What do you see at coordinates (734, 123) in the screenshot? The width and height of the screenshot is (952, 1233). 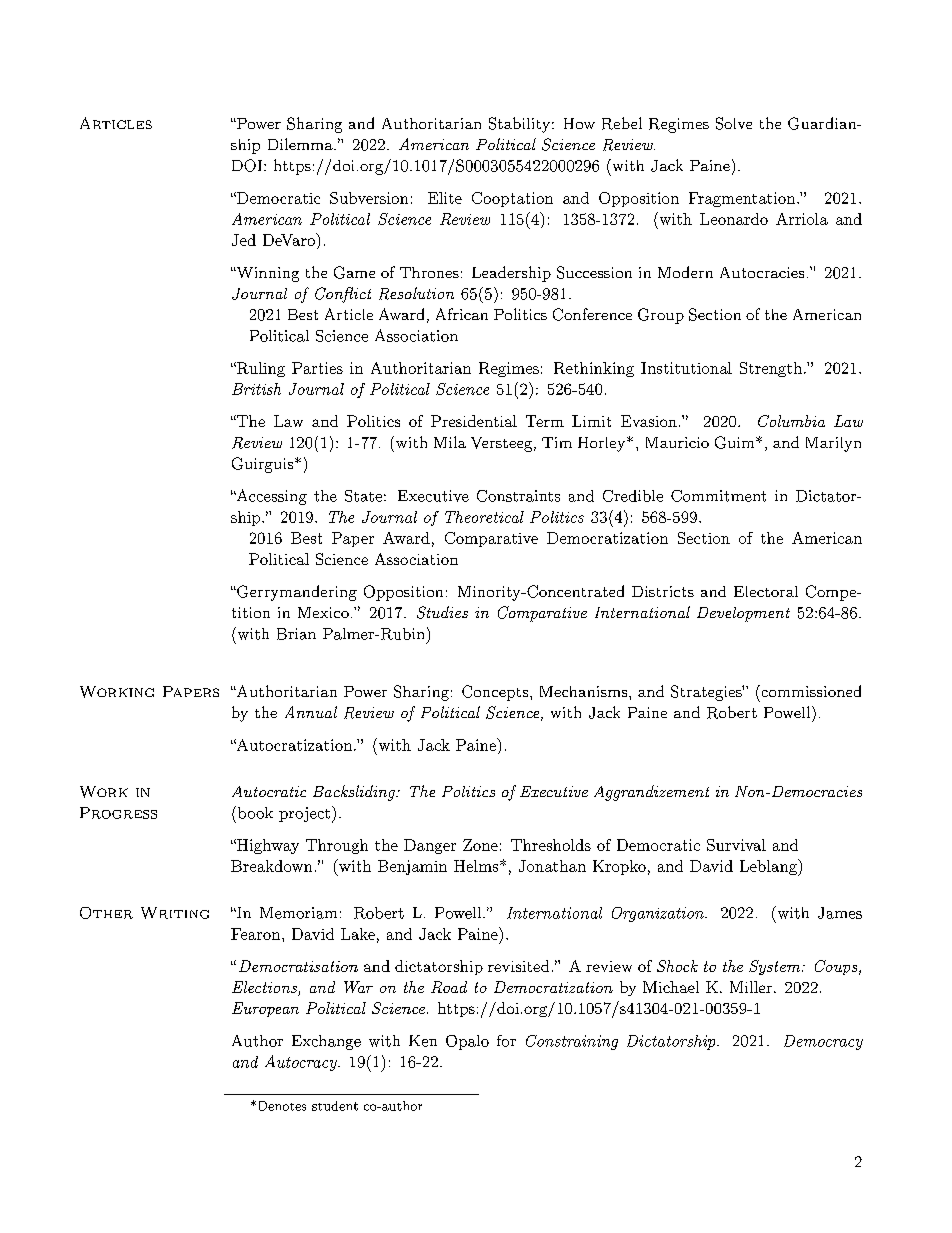 I see `Solve` at bounding box center [734, 123].
